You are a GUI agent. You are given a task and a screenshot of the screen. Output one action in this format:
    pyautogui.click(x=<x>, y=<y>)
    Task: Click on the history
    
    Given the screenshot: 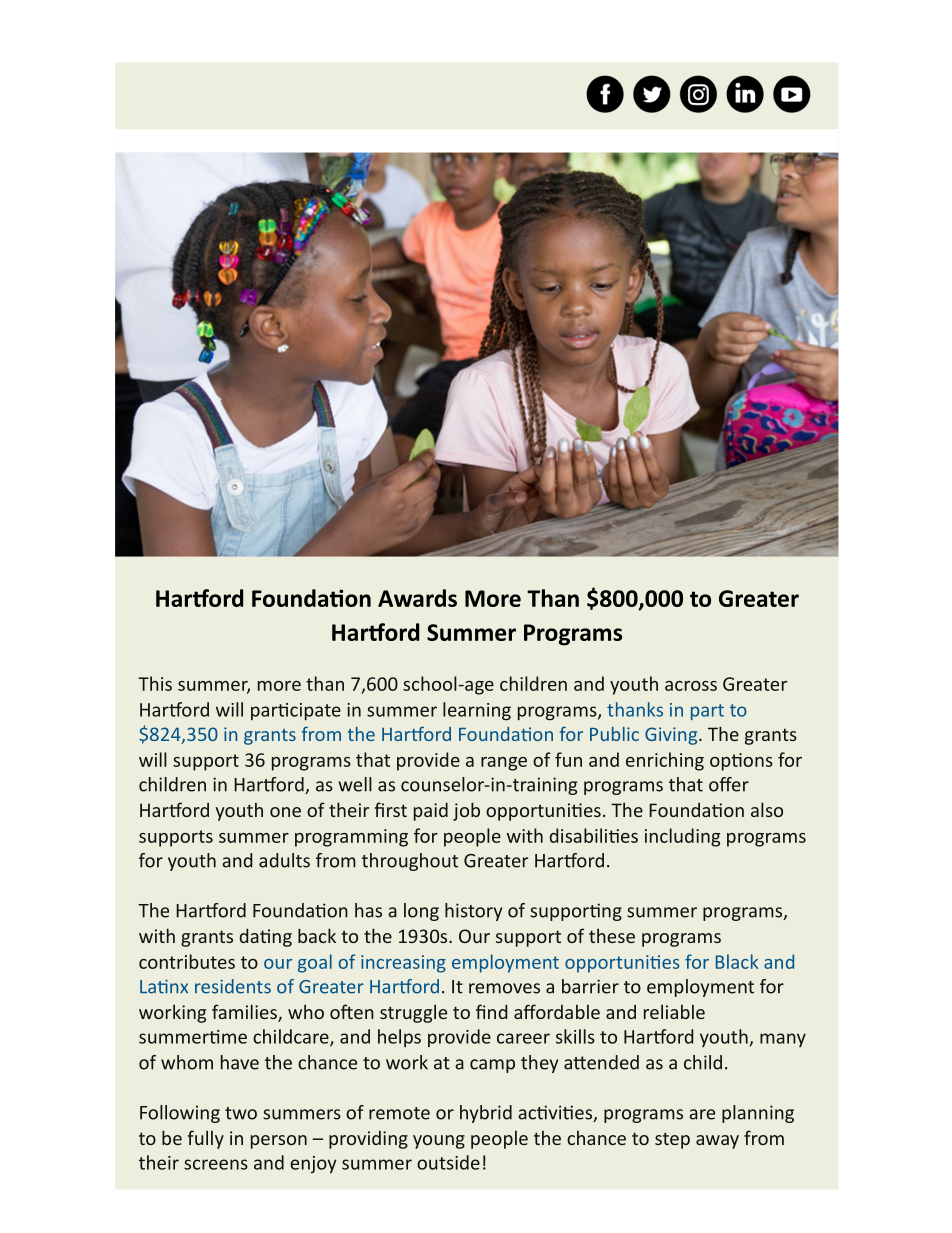 What is the action you would take?
    pyautogui.click(x=473, y=912)
